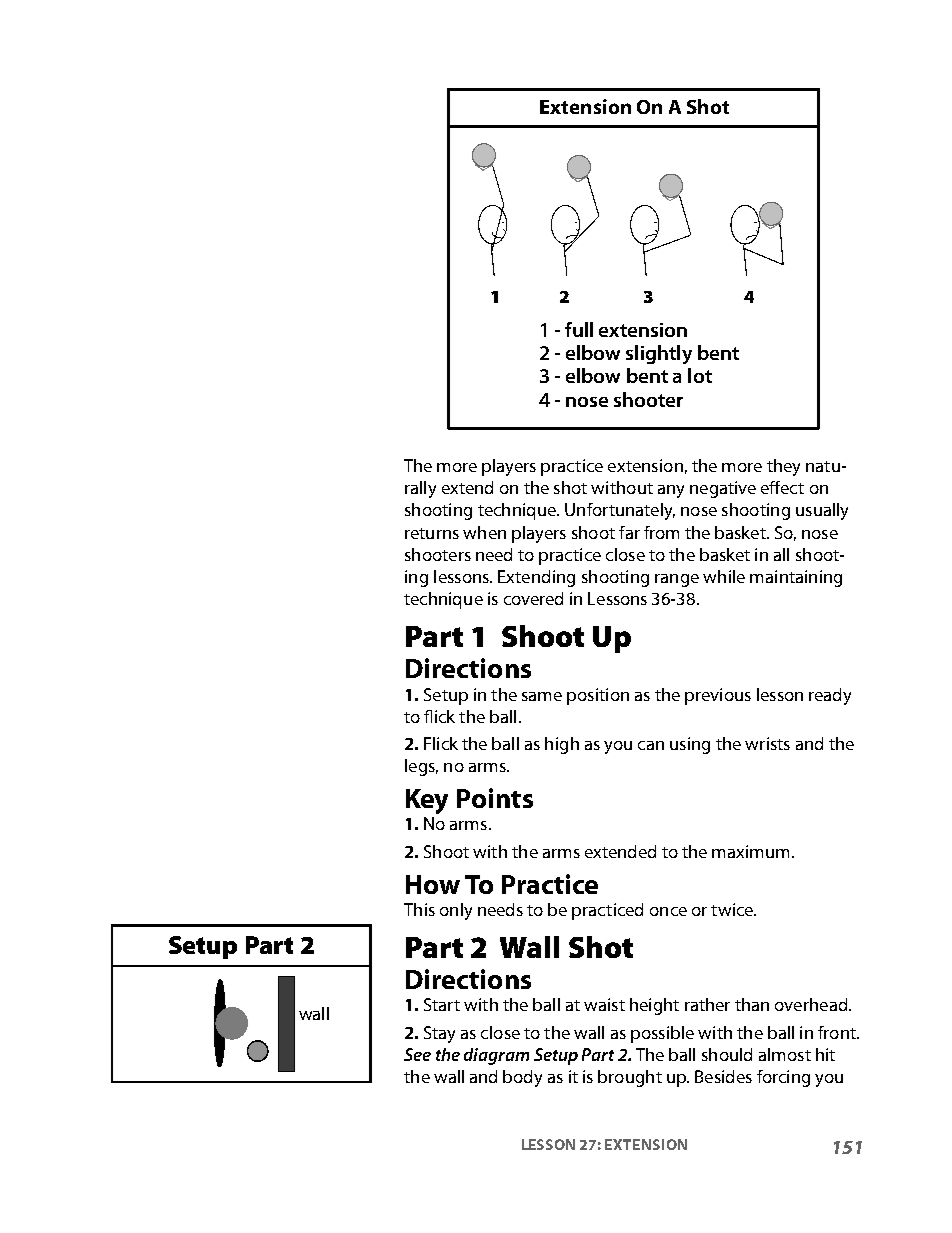 The height and width of the screenshot is (1233, 952). I want to click on when, so click(484, 532).
